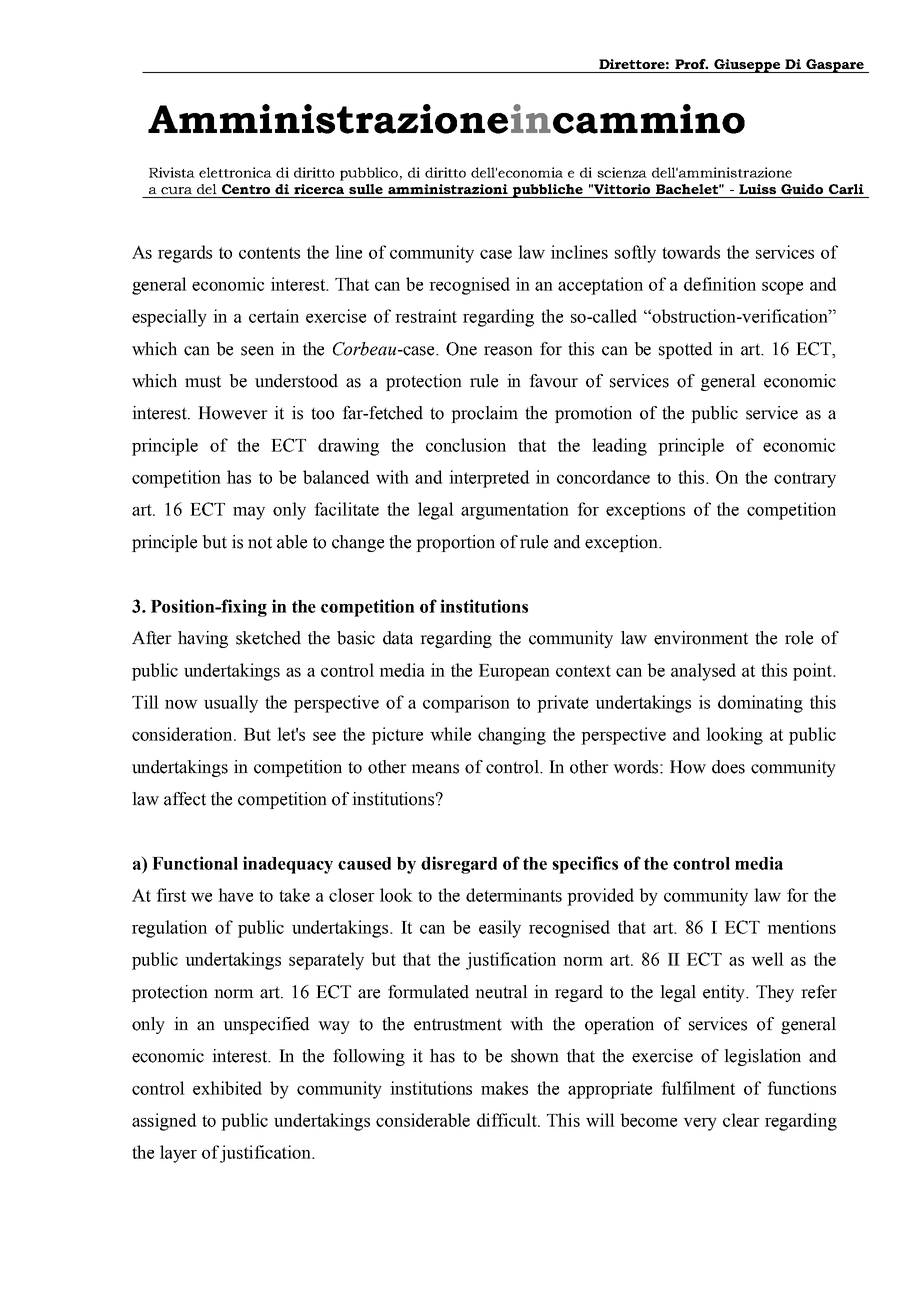  What do you see at coordinates (799, 638) in the image?
I see `role` at bounding box center [799, 638].
